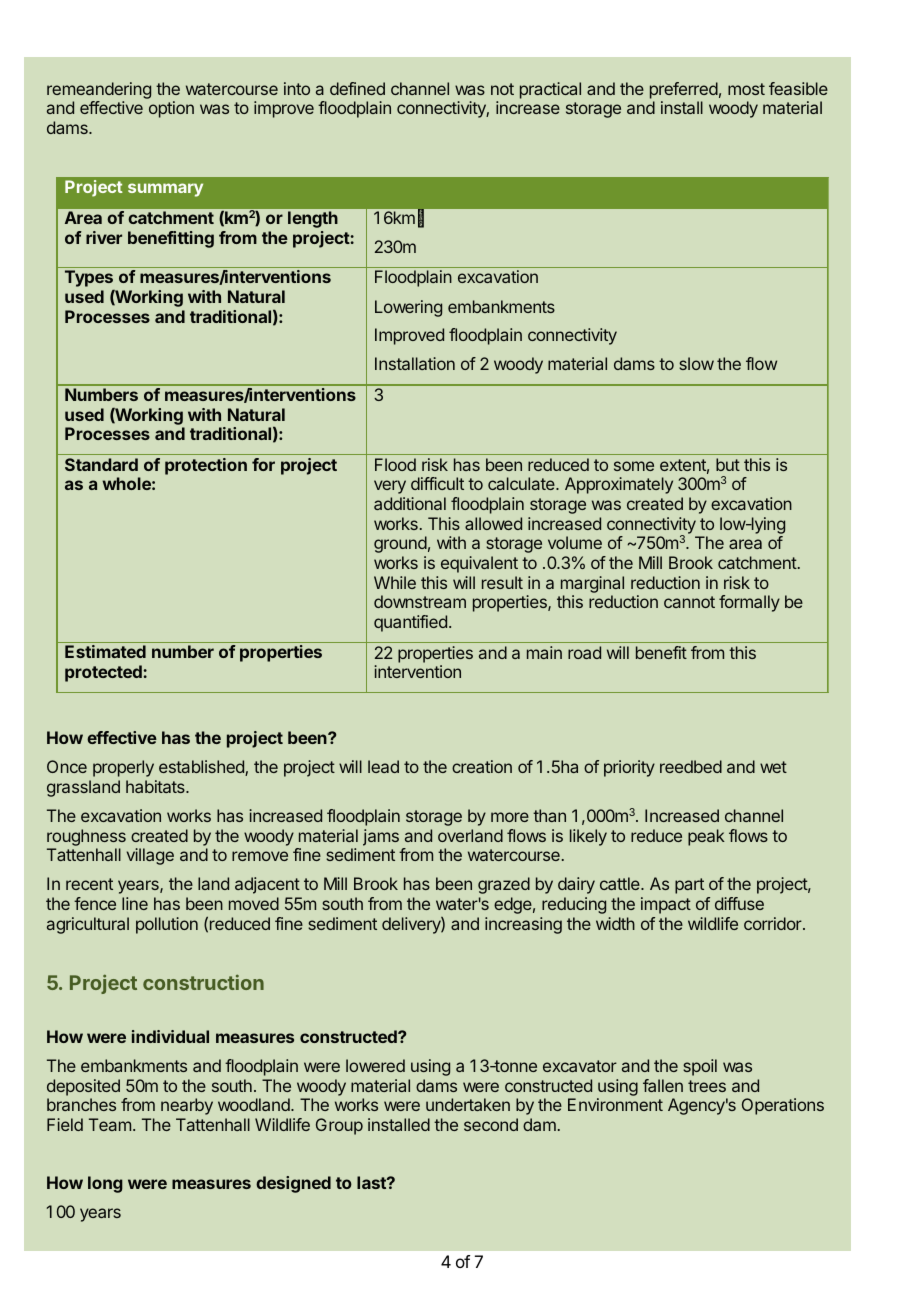  What do you see at coordinates (728, 464) in the screenshot?
I see `but` at bounding box center [728, 464].
